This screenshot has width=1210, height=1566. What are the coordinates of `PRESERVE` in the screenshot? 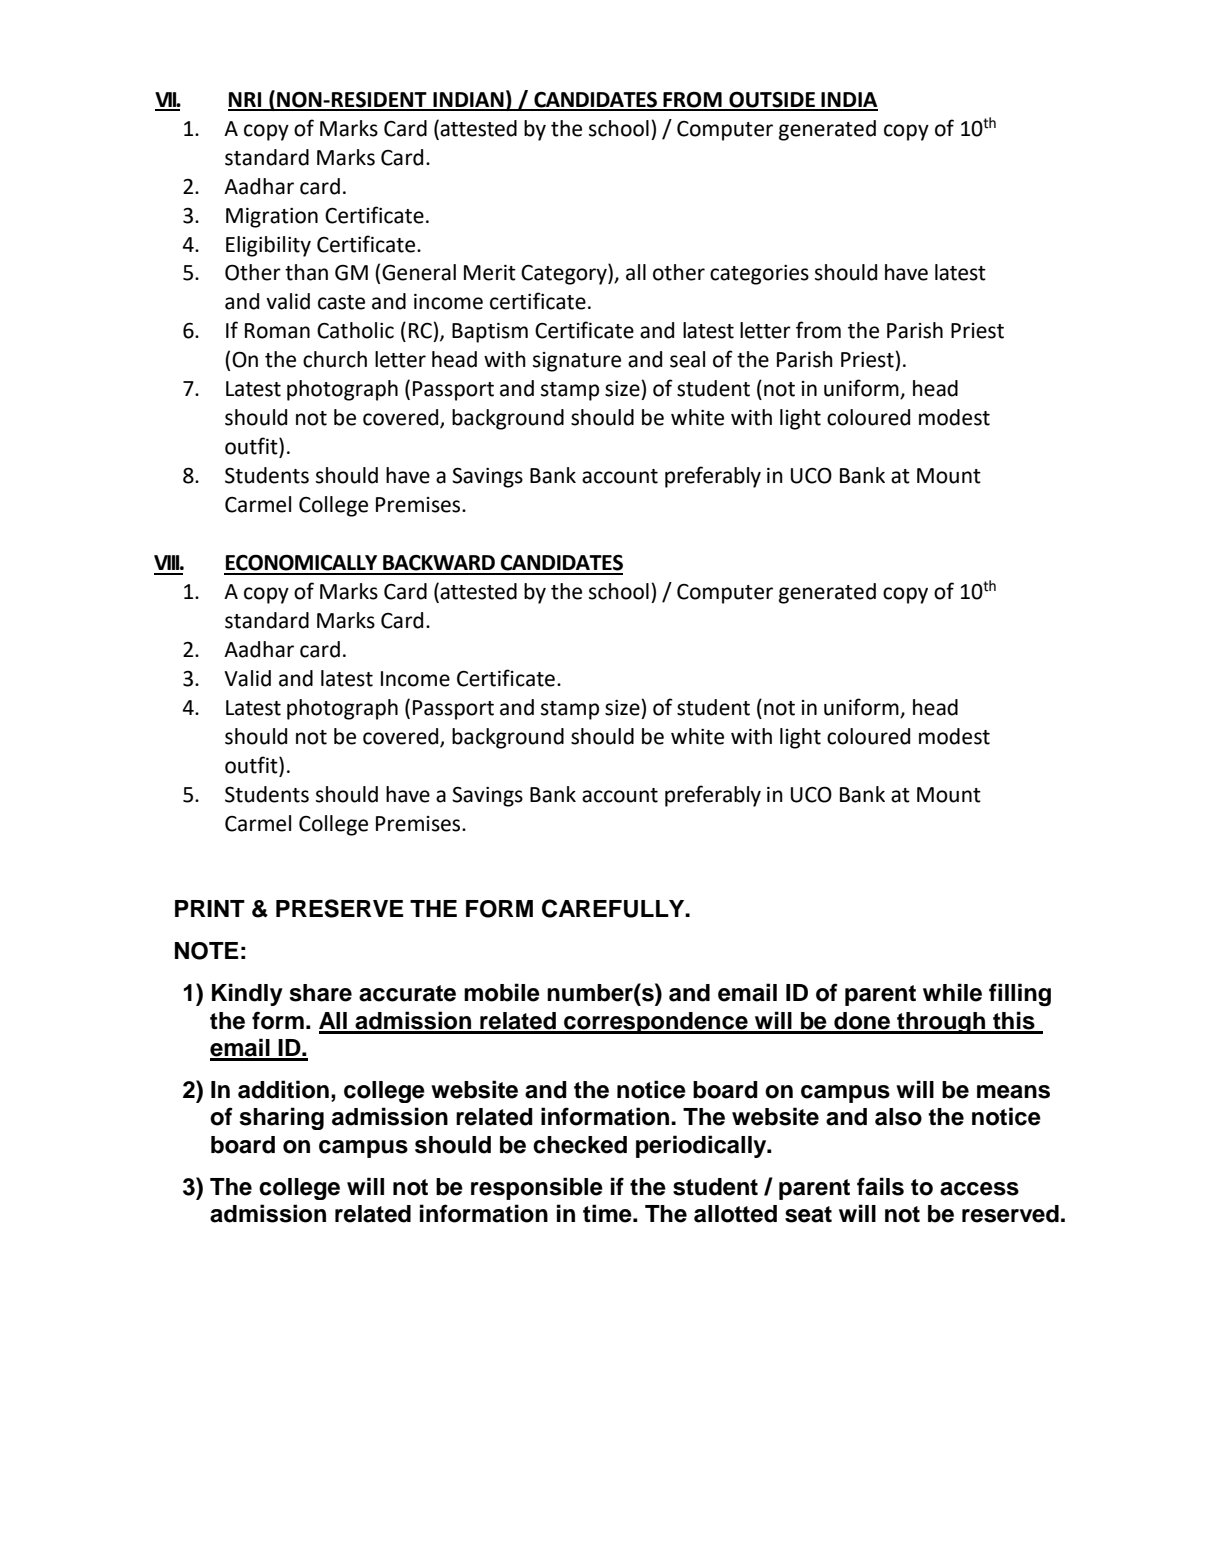 It's located at (339, 908).
